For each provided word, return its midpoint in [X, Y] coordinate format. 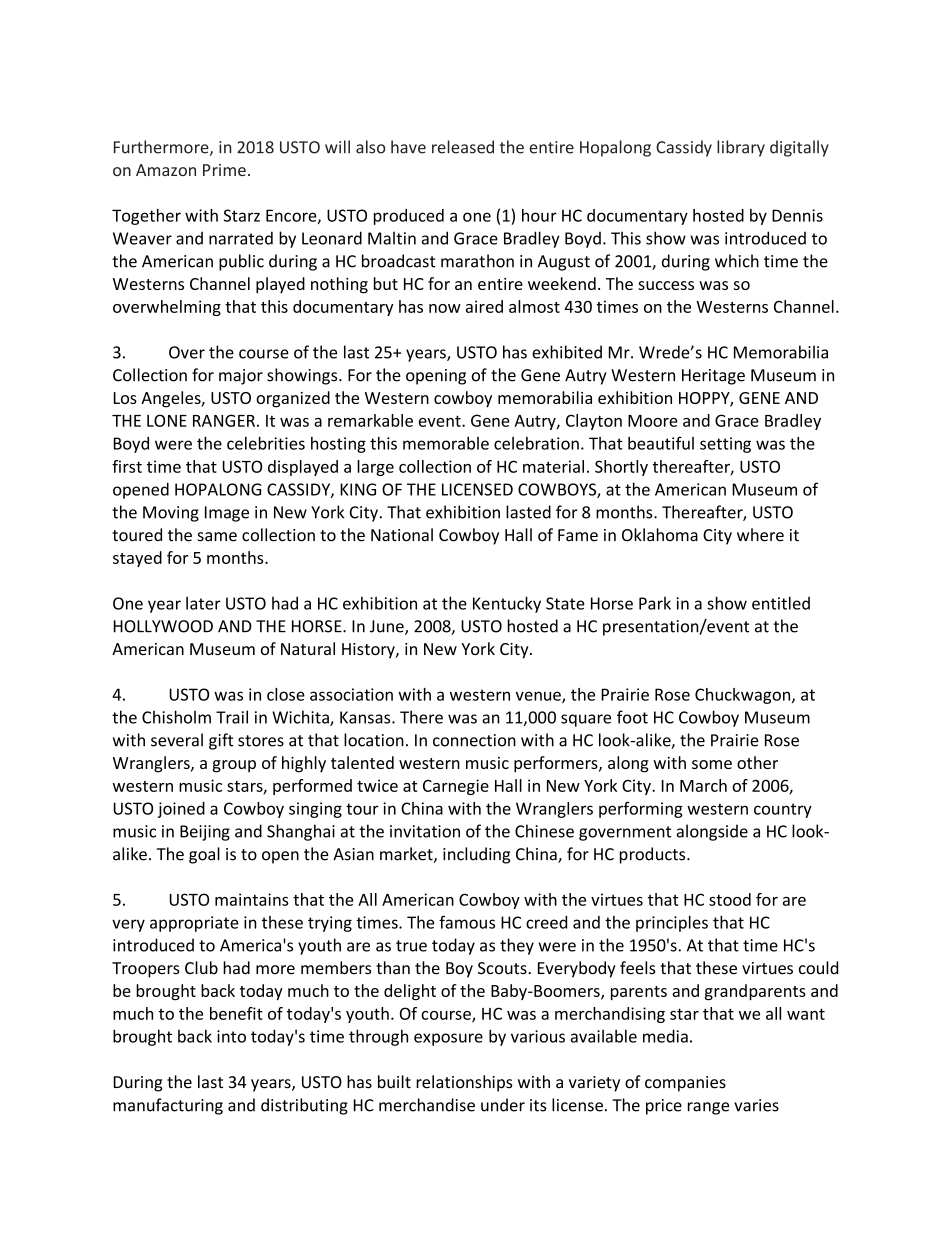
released [463, 147]
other [757, 762]
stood [730, 899]
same [217, 537]
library [741, 148]
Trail [232, 717]
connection [474, 740]
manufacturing [168, 1106]
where [760, 535]
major [241, 377]
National [402, 535]
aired [484, 306]
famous [467, 922]
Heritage [713, 377]
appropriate [194, 924]
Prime [224, 170]
